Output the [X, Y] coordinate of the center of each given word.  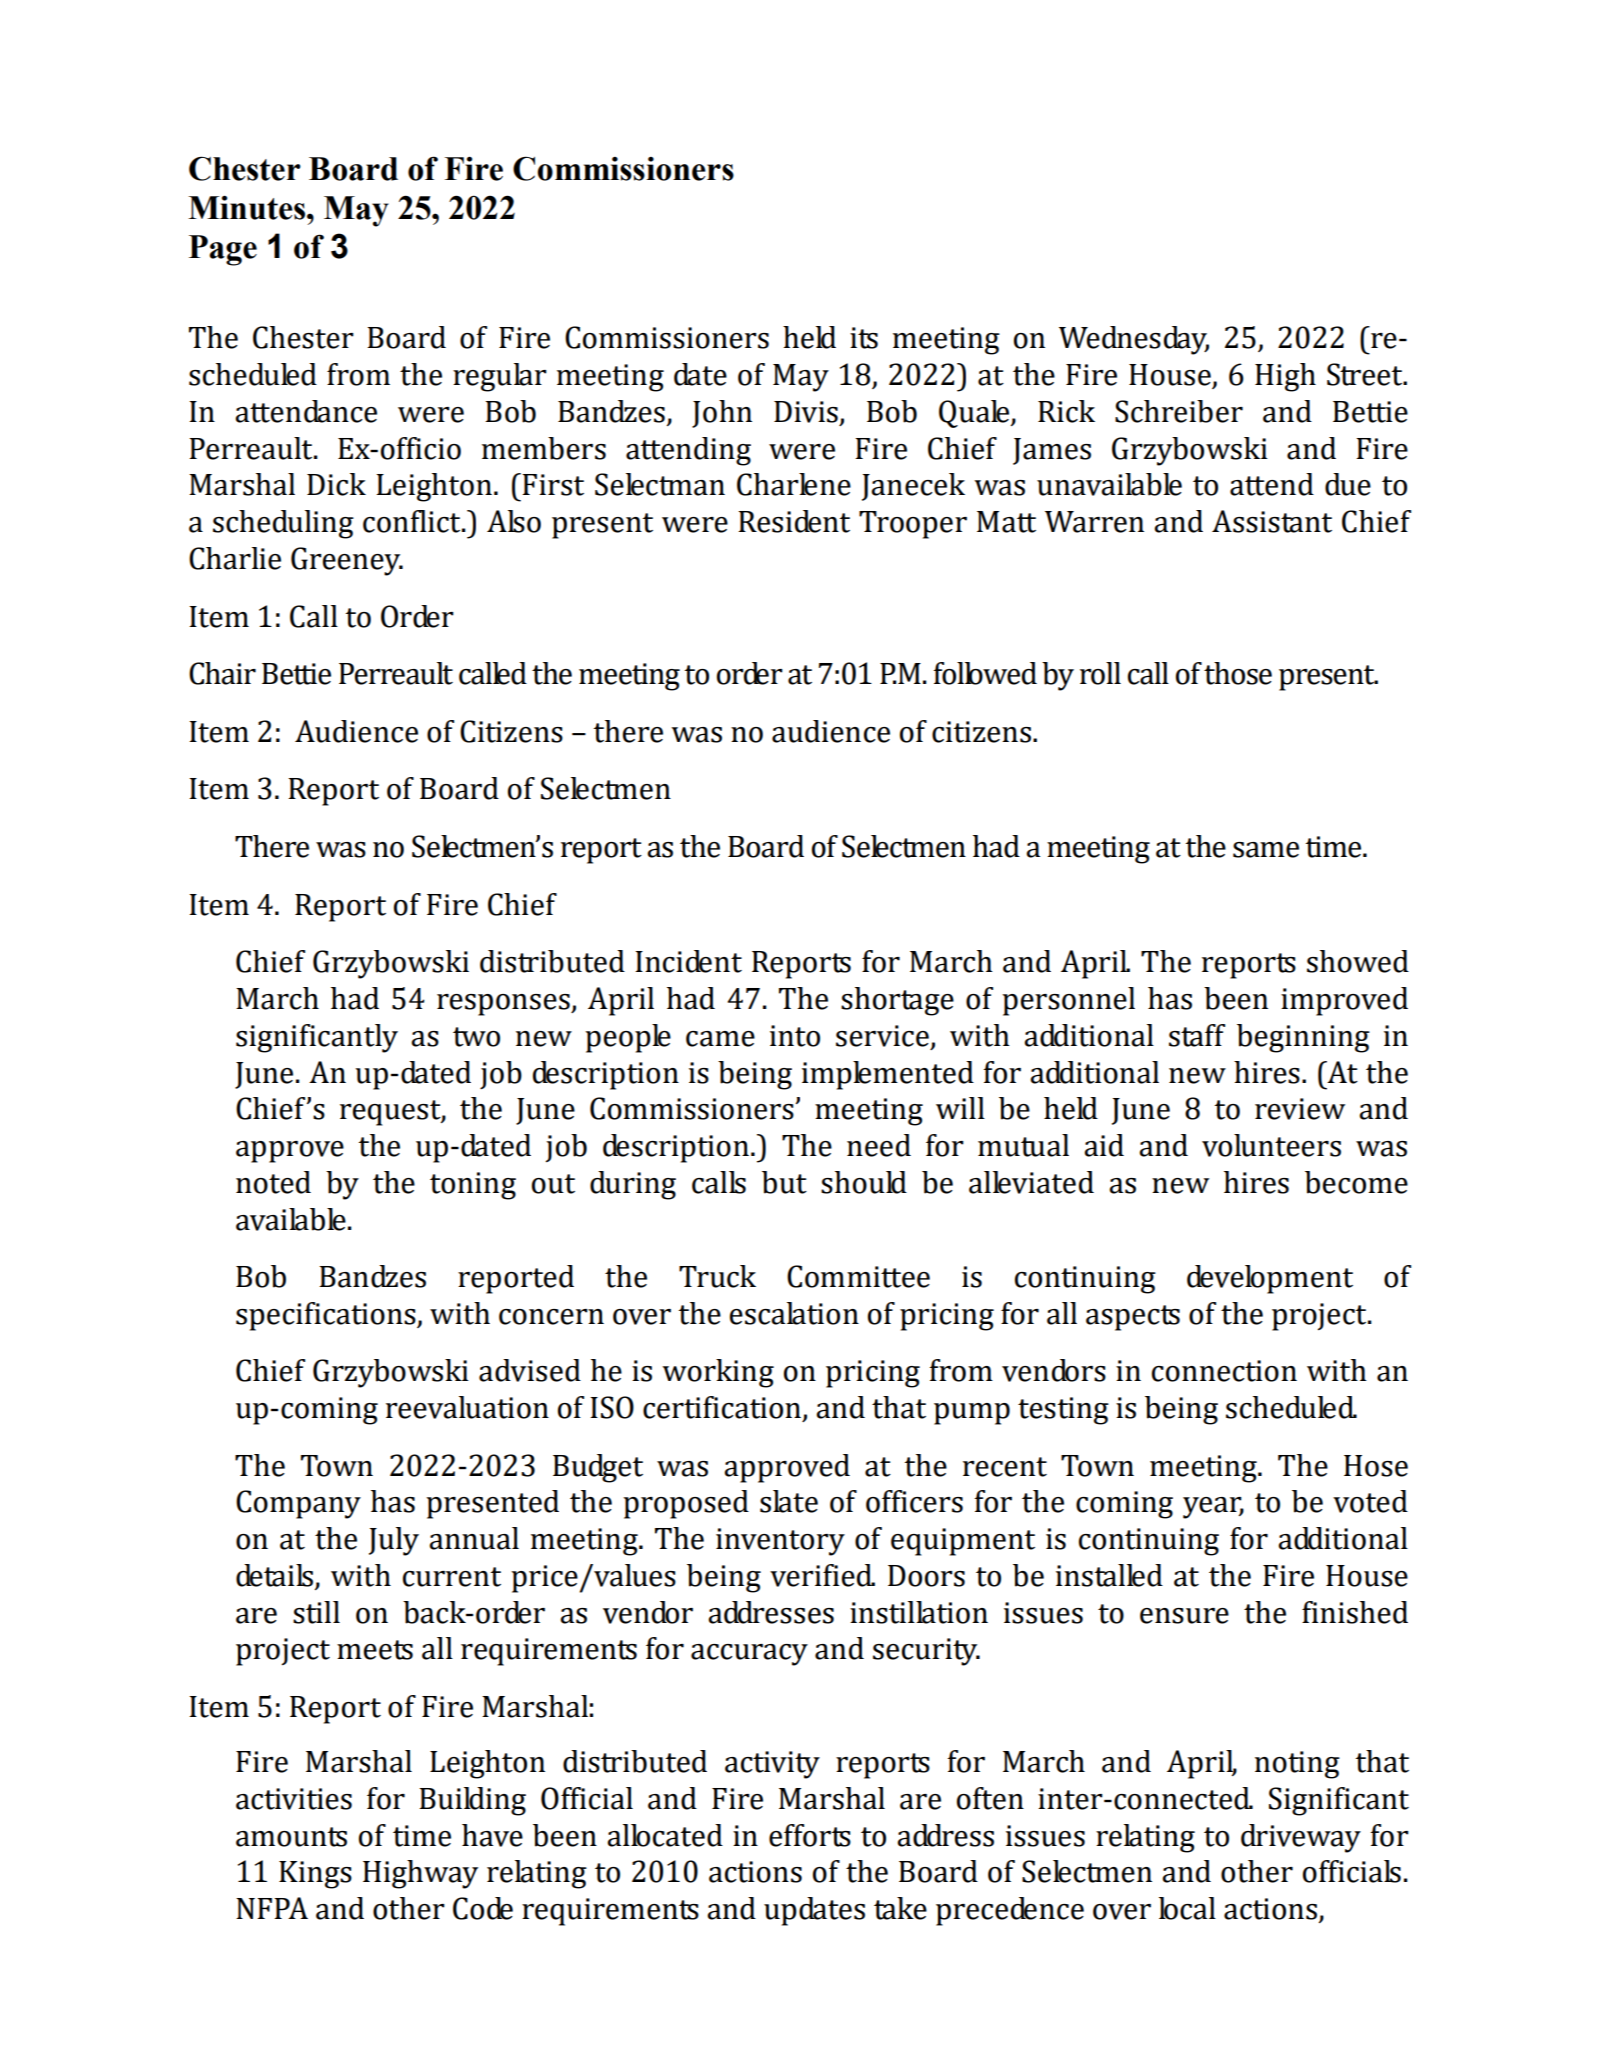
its [864, 338]
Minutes [246, 207]
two [476, 1037]
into [795, 1036]
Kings [315, 1875]
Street [1366, 374]
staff [1197, 1035]
